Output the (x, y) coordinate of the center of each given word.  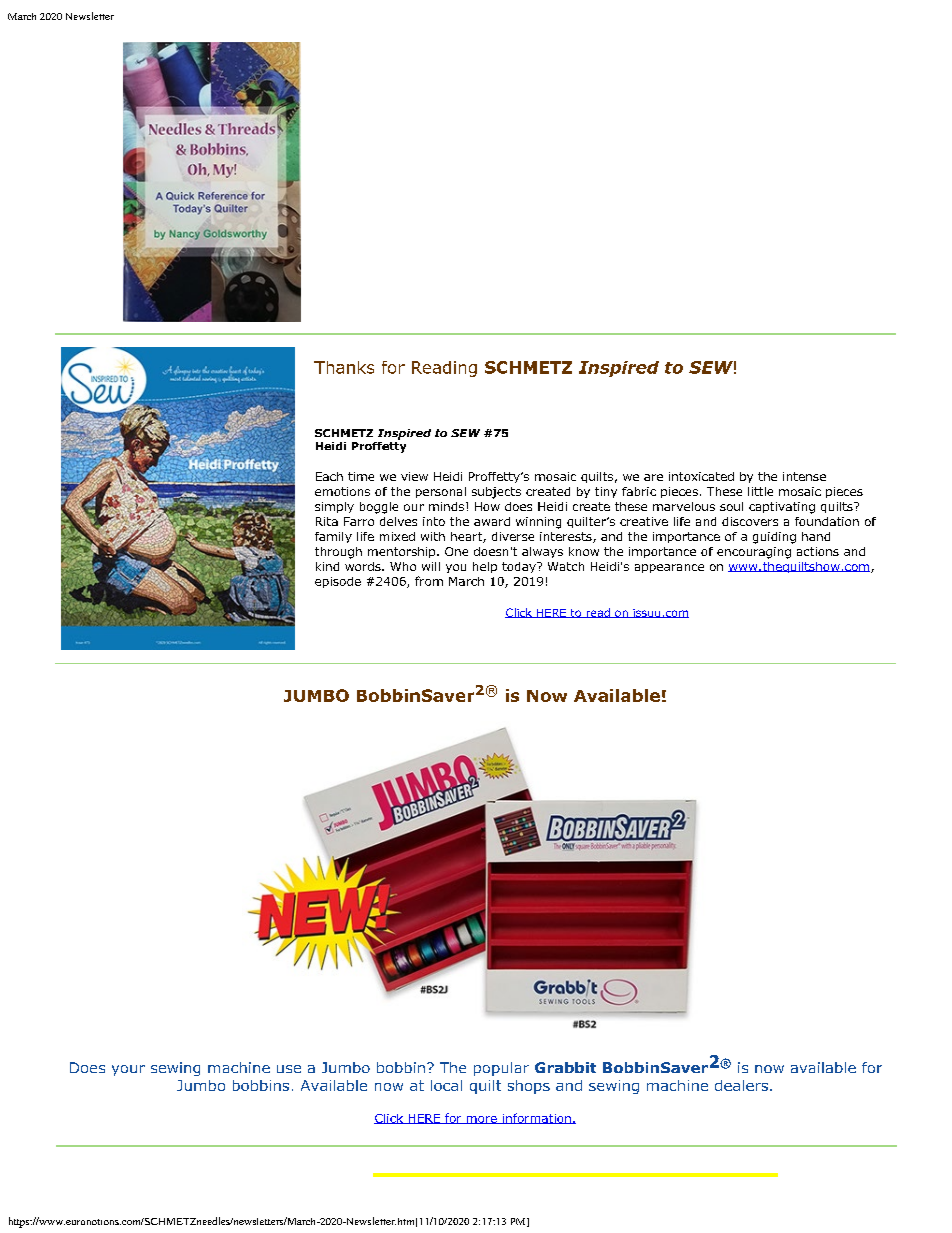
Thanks (344, 367)
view (414, 476)
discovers (750, 521)
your (128, 1070)
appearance (669, 568)
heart (467, 537)
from (429, 581)
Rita (327, 521)
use (289, 1069)
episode (338, 582)
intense (804, 476)
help (485, 567)
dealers (741, 1085)
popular (501, 1069)
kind (327, 566)
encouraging (754, 553)
